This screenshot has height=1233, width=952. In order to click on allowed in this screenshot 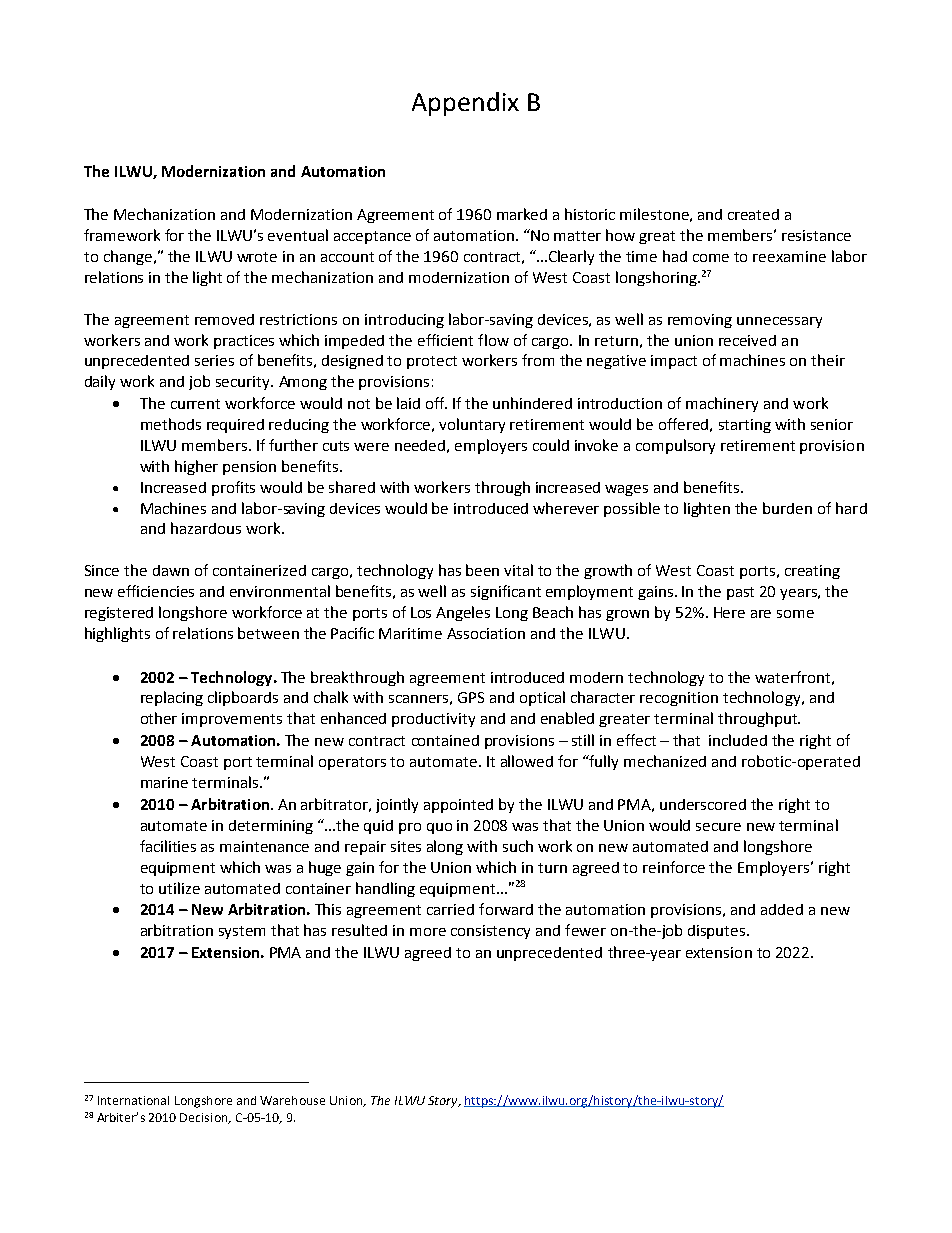, I will do `click(527, 761)`.
